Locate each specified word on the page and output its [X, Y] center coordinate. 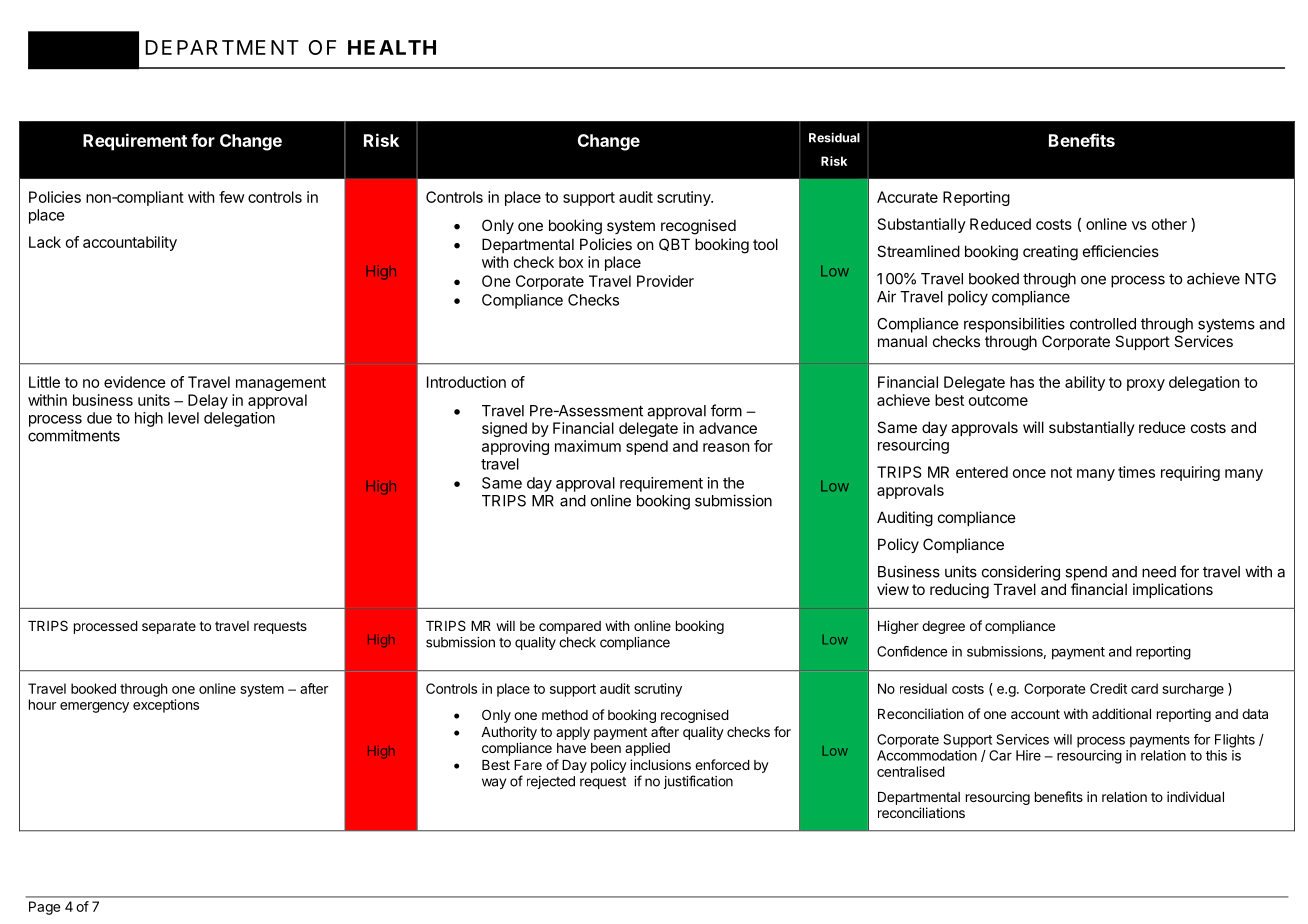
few [231, 197]
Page [44, 908]
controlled [1103, 324]
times [1136, 472]
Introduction [466, 382]
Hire [1028, 755]
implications [1173, 590]
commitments [74, 435]
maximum [588, 446]
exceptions [166, 706]
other [1169, 224]
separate [169, 627]
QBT [674, 244]
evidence [135, 382]
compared [570, 627]
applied [647, 749]
